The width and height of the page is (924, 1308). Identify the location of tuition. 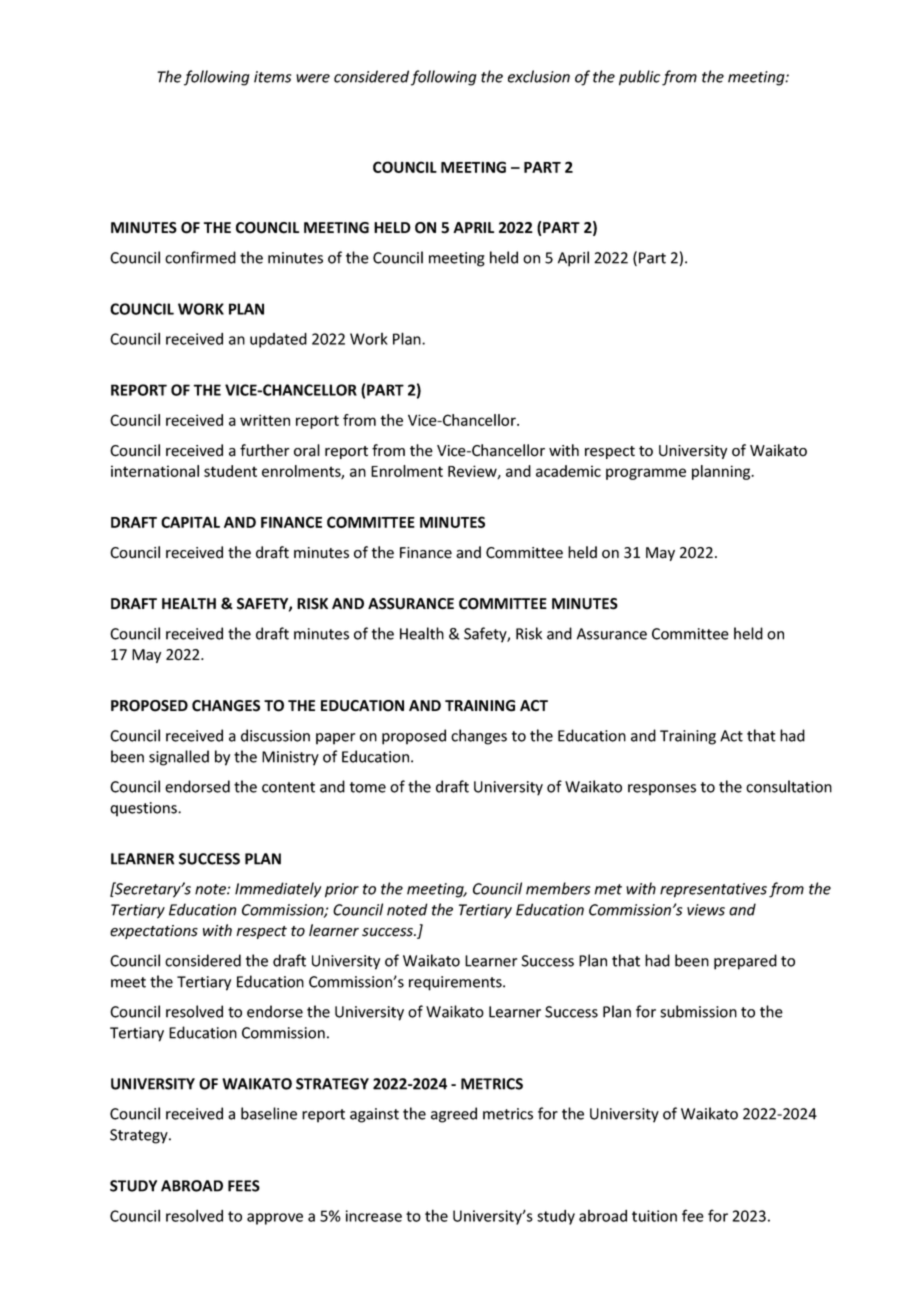
(654, 1216).
